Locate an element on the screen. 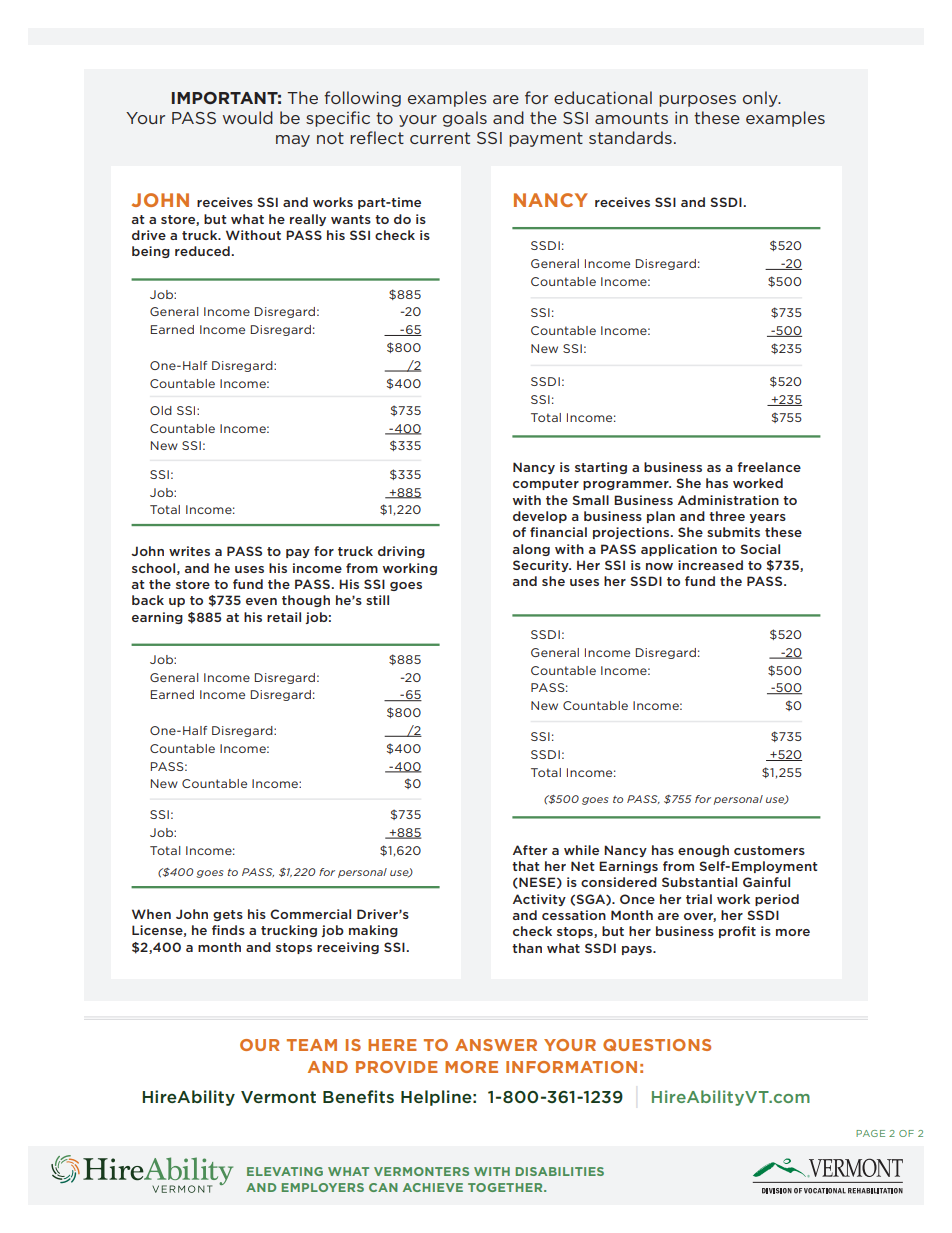  PAGE is located at coordinates (870, 1133).
